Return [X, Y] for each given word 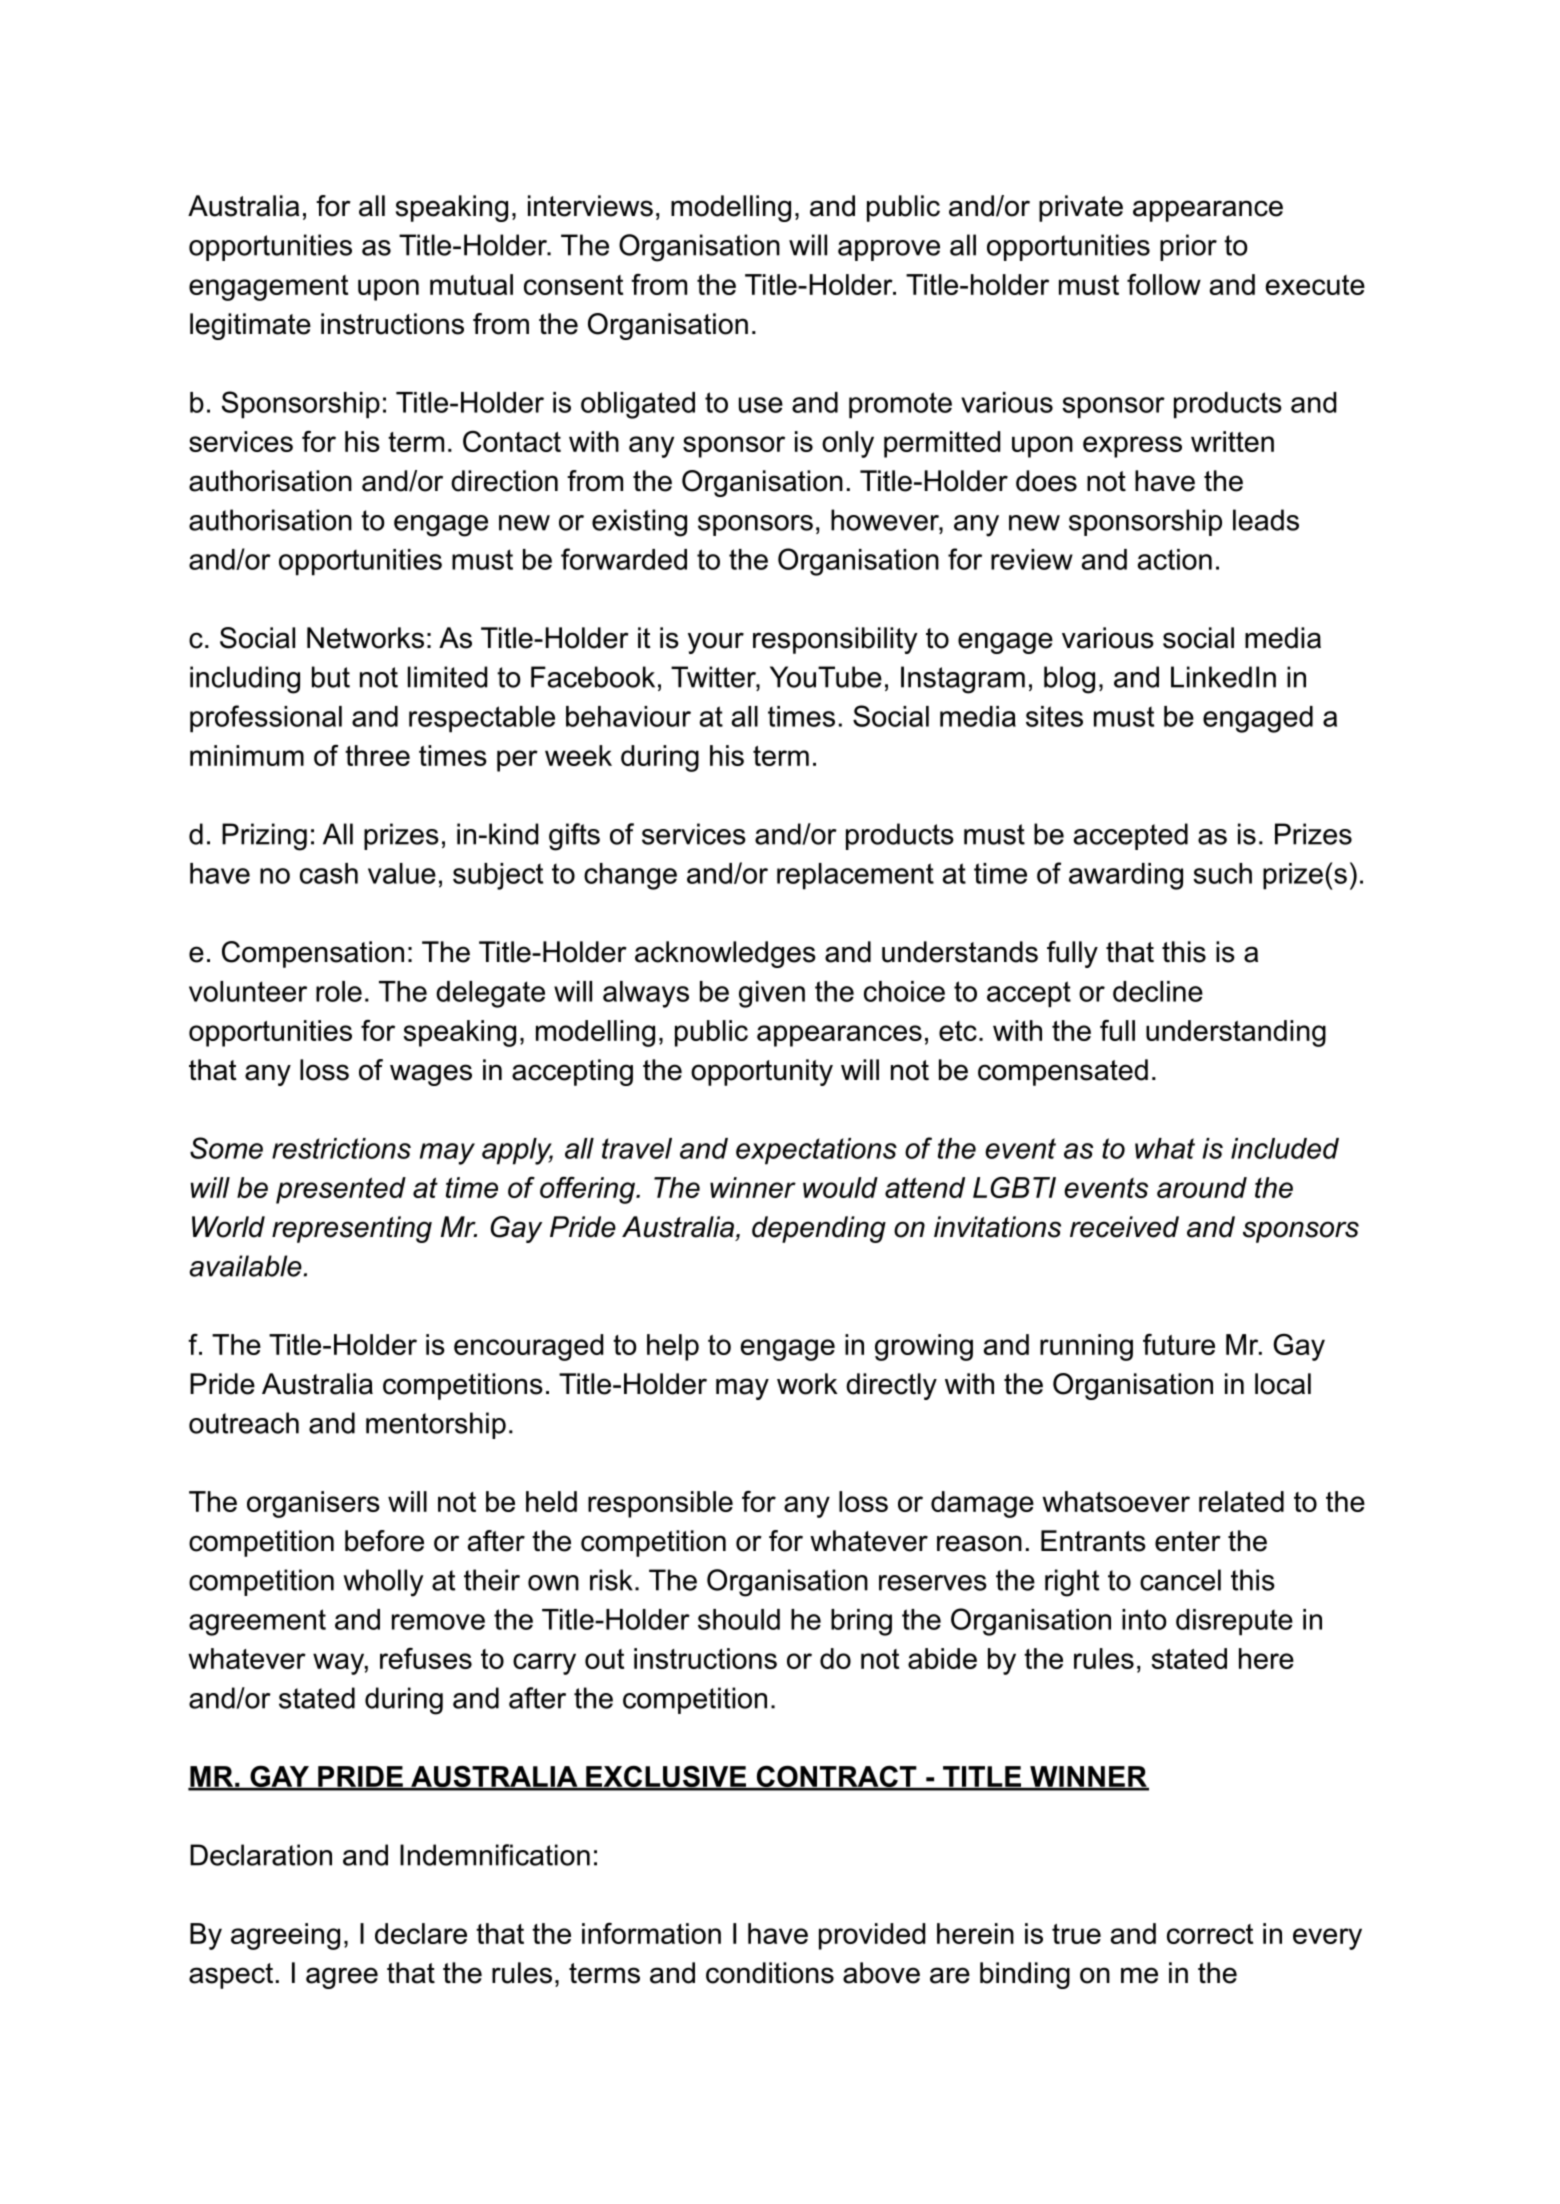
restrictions [341, 1148]
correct [1210, 1934]
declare [421, 1933]
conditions [770, 1973]
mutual [471, 284]
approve [889, 250]
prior [1188, 247]
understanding [1236, 1033]
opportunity [762, 1072]
